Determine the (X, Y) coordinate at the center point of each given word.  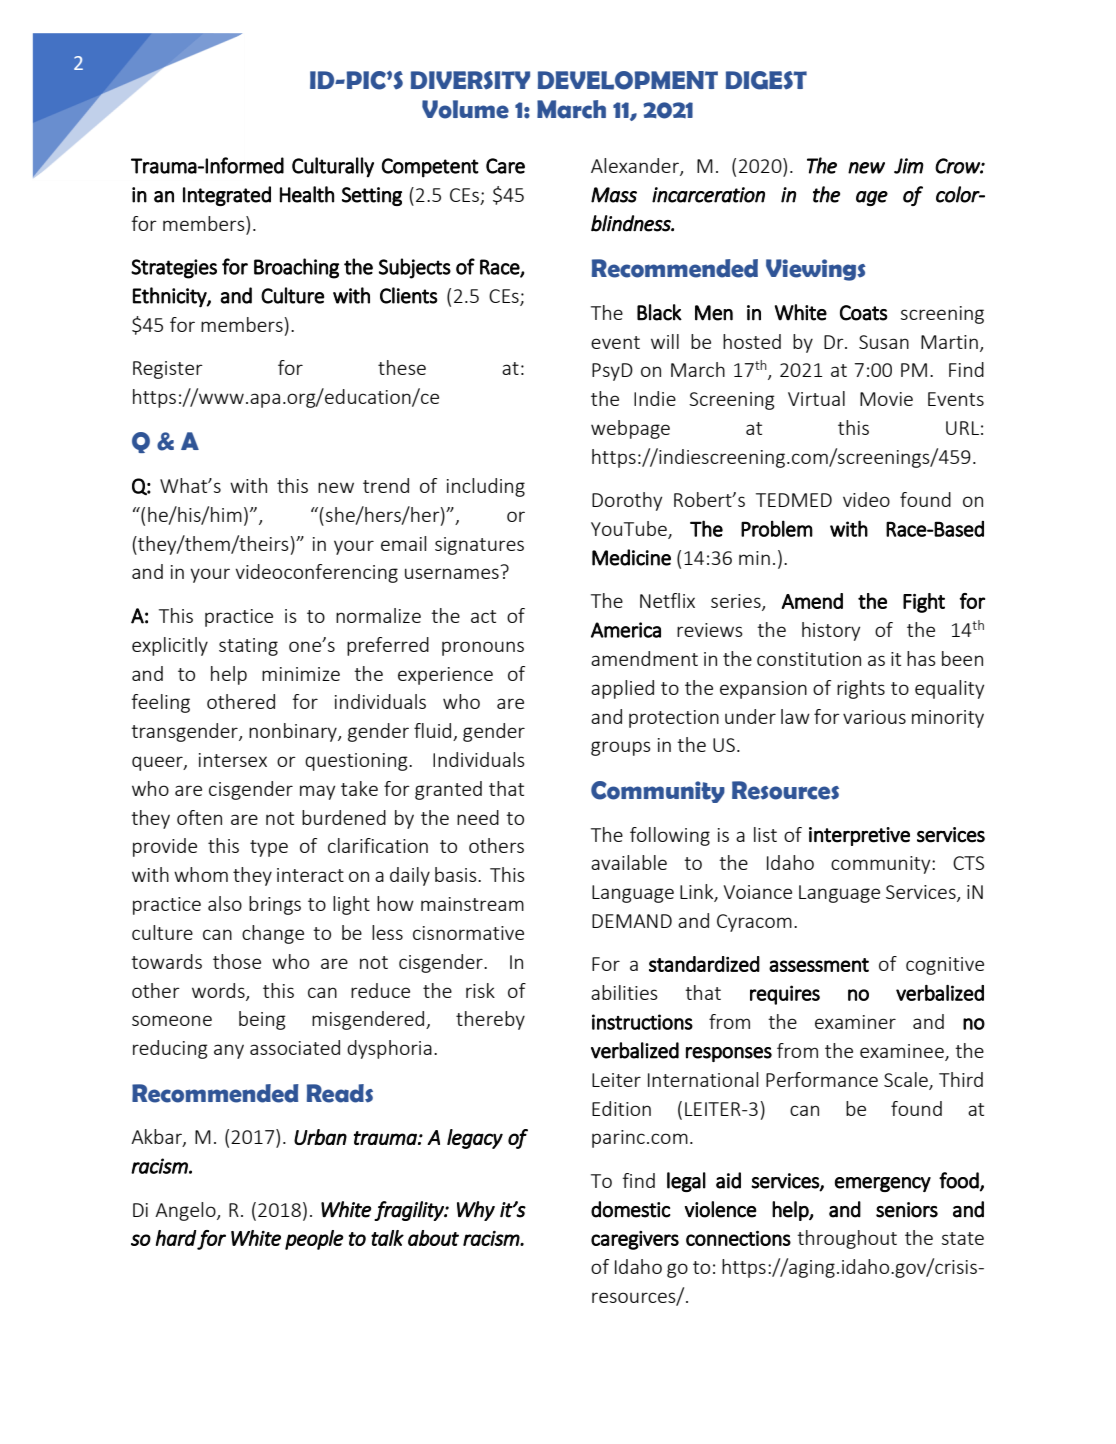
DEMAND (632, 921)
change (273, 934)
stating (248, 647)
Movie (886, 399)
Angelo (186, 1211)
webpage (630, 429)
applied (622, 689)
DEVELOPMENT (628, 80)
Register (168, 370)
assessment (819, 965)
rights (861, 689)
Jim (909, 166)
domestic (630, 1209)
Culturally (333, 167)
